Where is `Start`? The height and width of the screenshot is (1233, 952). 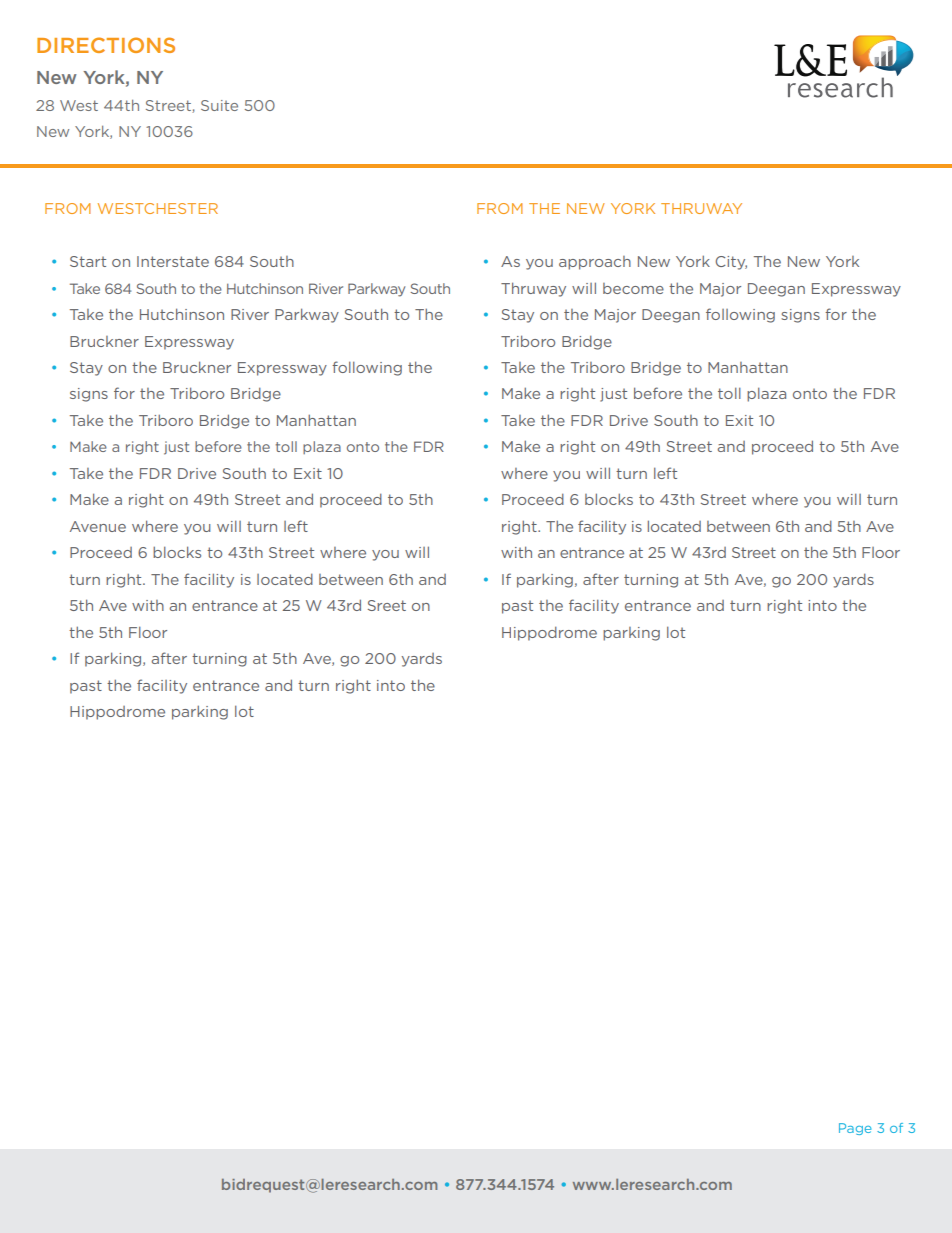 Start is located at coordinates (88, 261).
